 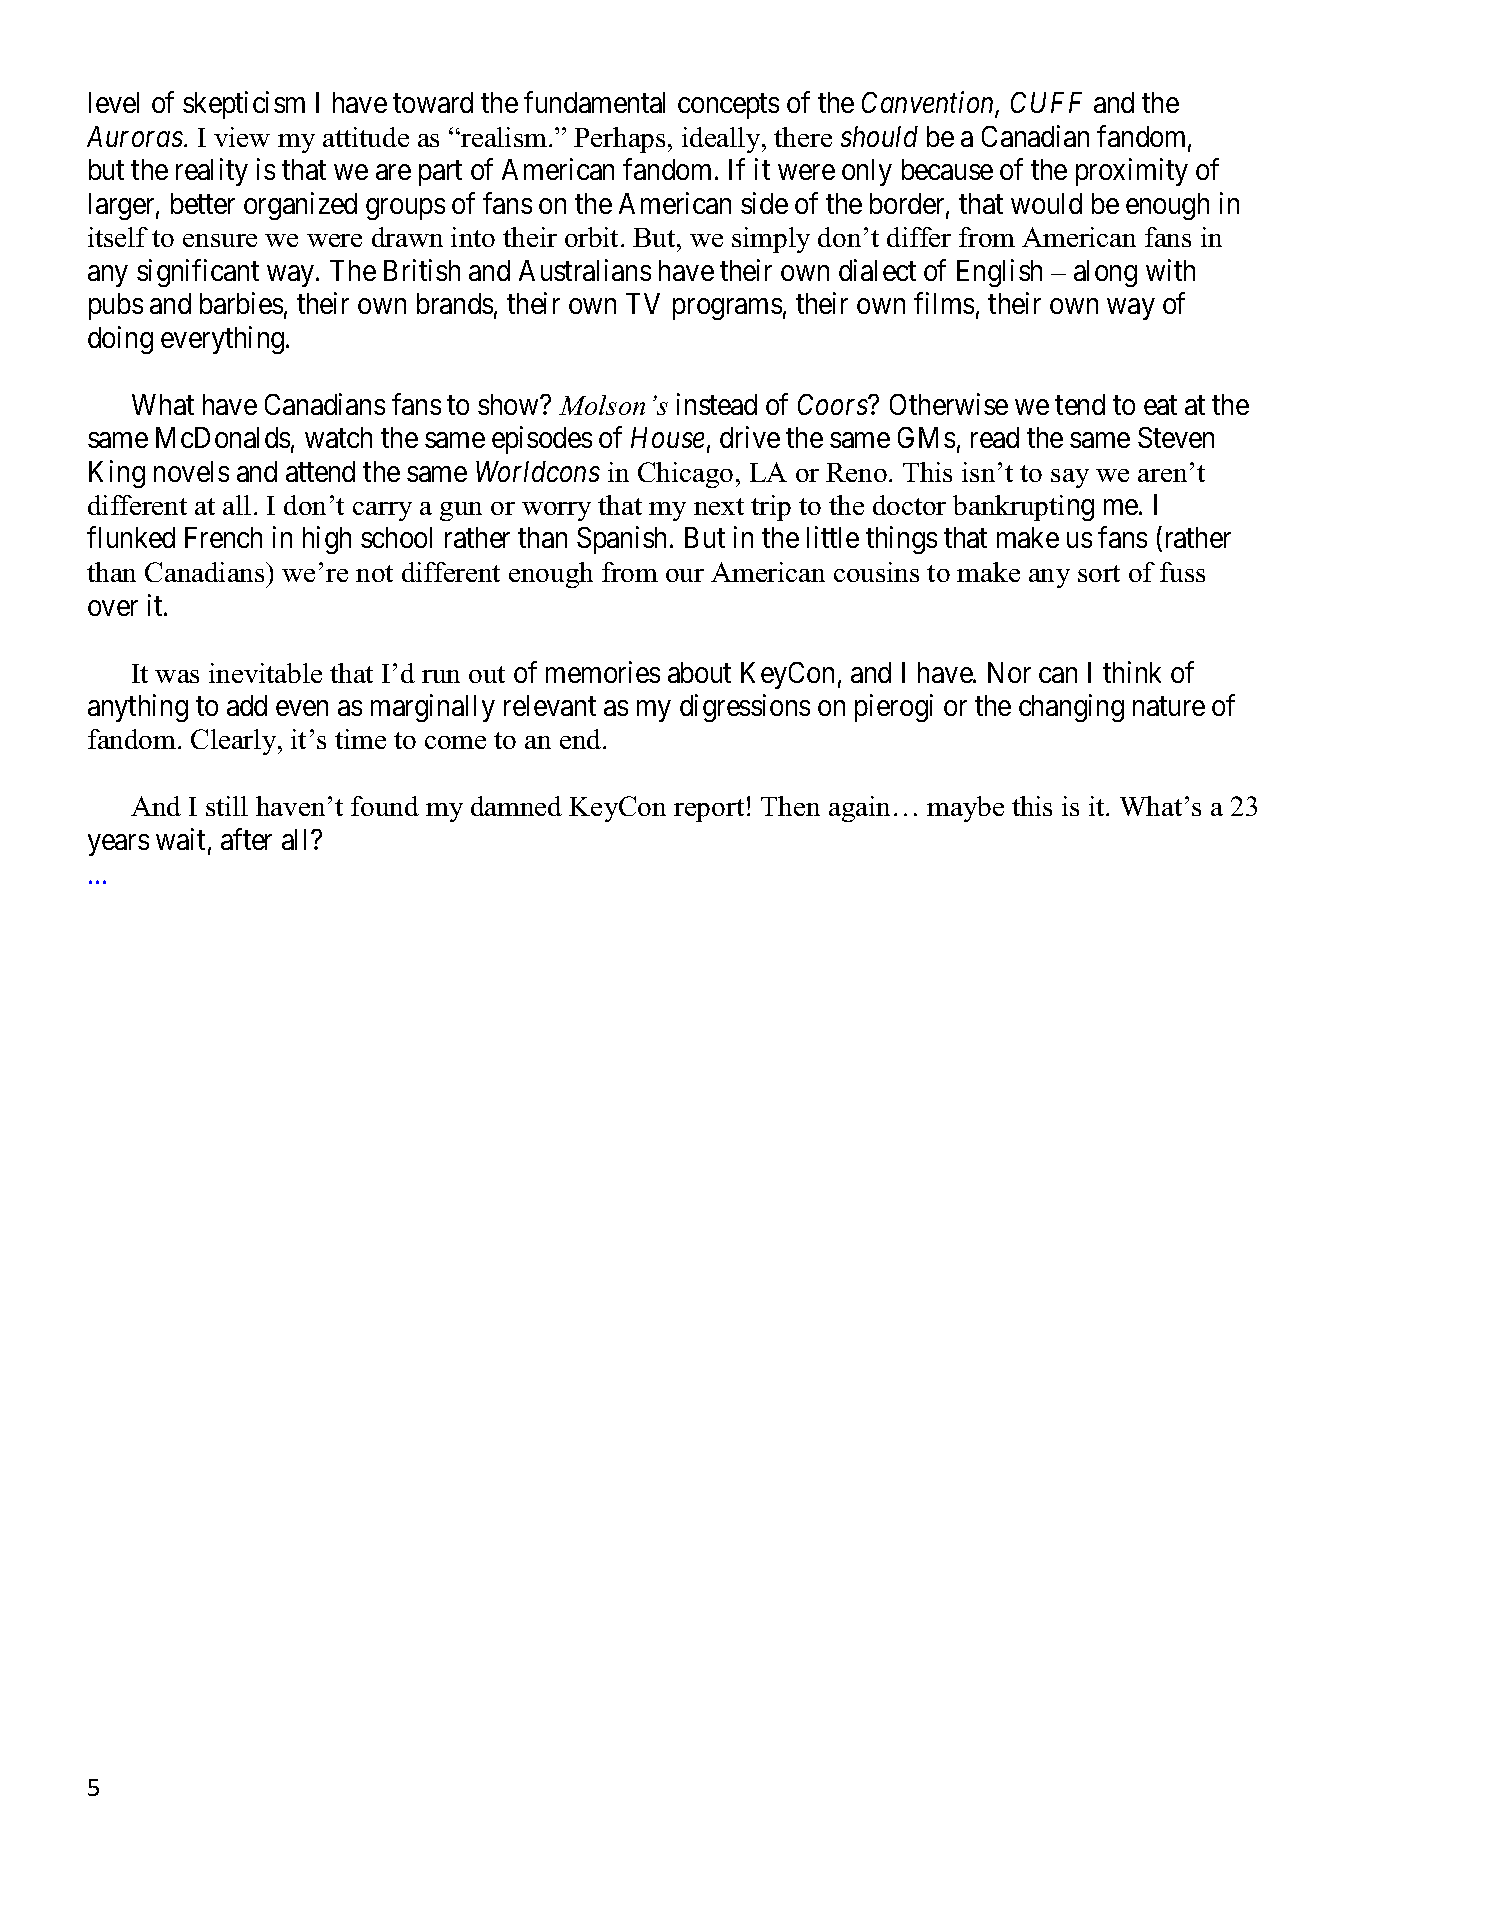 I want to click on maybe, so click(x=965, y=809).
